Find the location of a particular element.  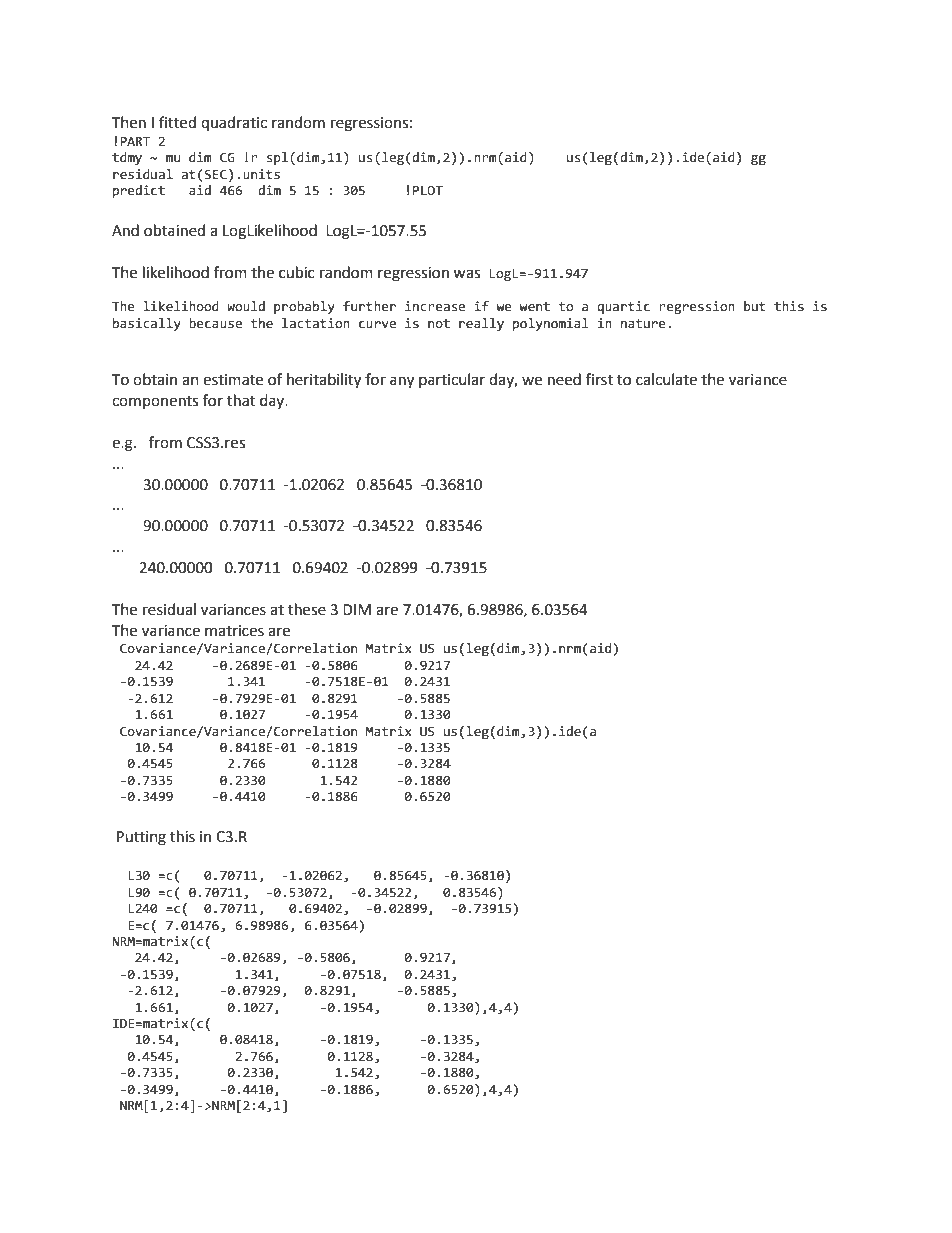

components is located at coordinates (155, 402).
